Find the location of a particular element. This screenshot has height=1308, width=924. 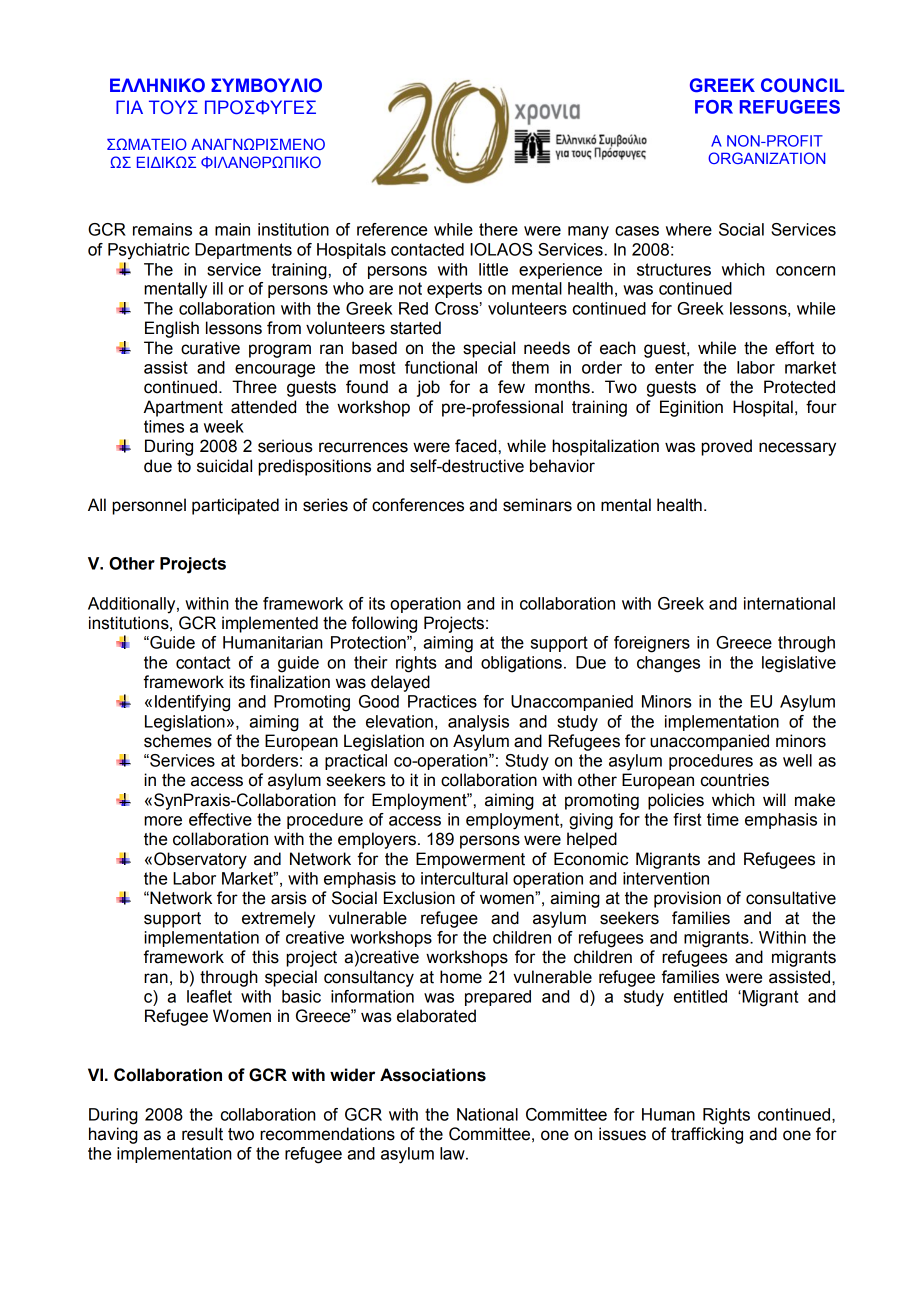

countries is located at coordinates (735, 780).
